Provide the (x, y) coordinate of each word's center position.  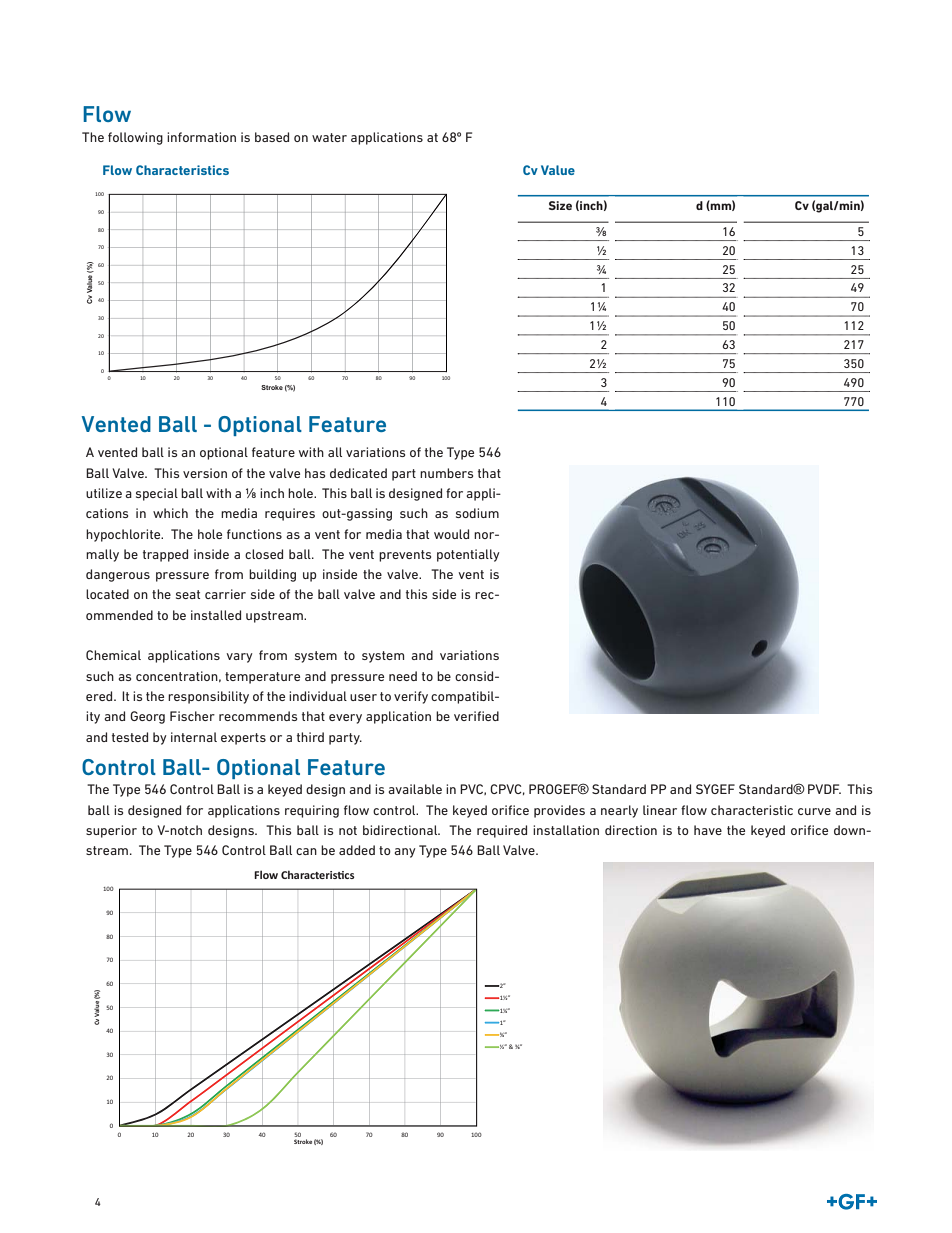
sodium (477, 513)
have (708, 830)
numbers (446, 473)
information (201, 137)
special (157, 494)
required (502, 831)
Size (560, 205)
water (329, 137)
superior (111, 831)
